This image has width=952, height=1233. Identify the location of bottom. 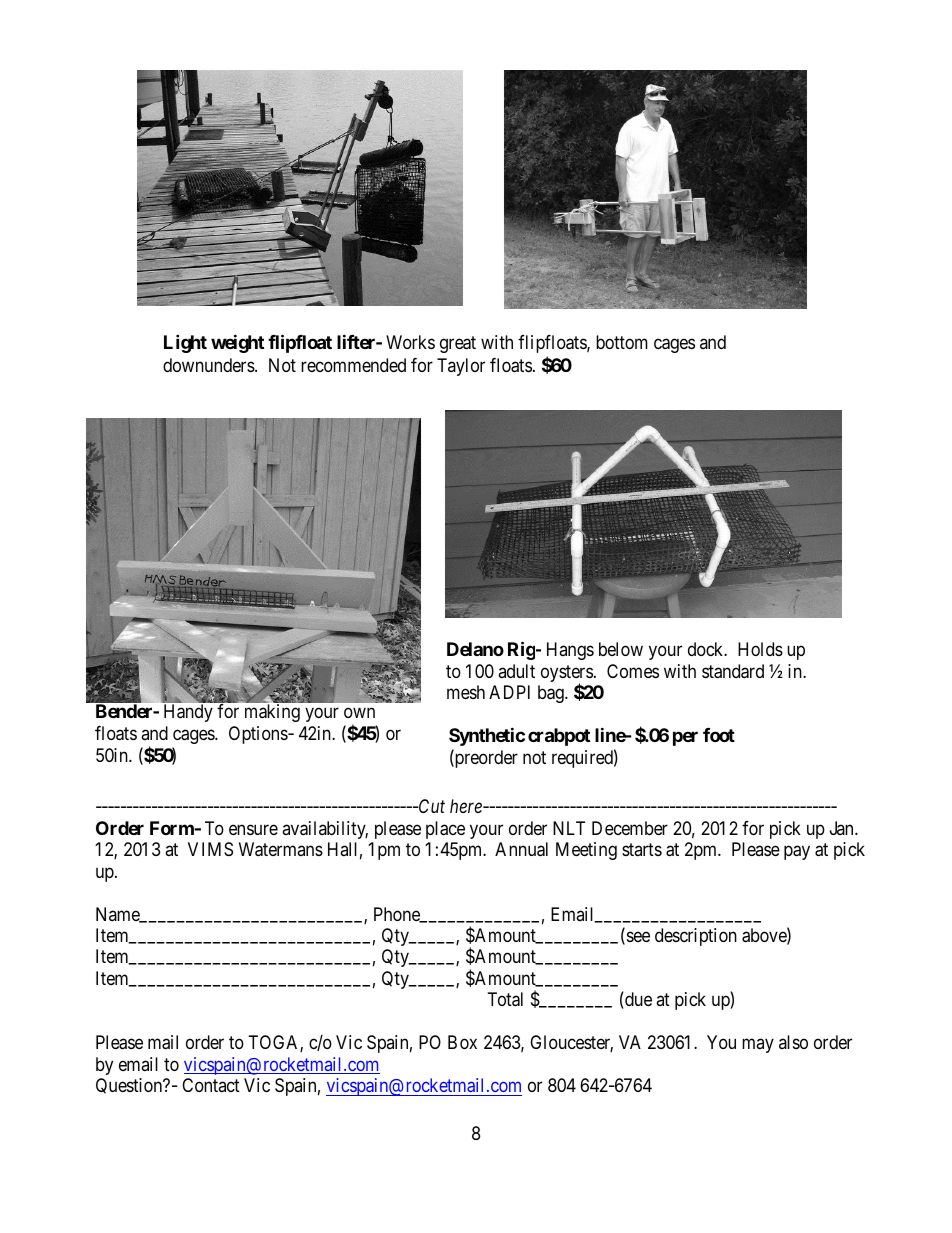
(622, 342).
